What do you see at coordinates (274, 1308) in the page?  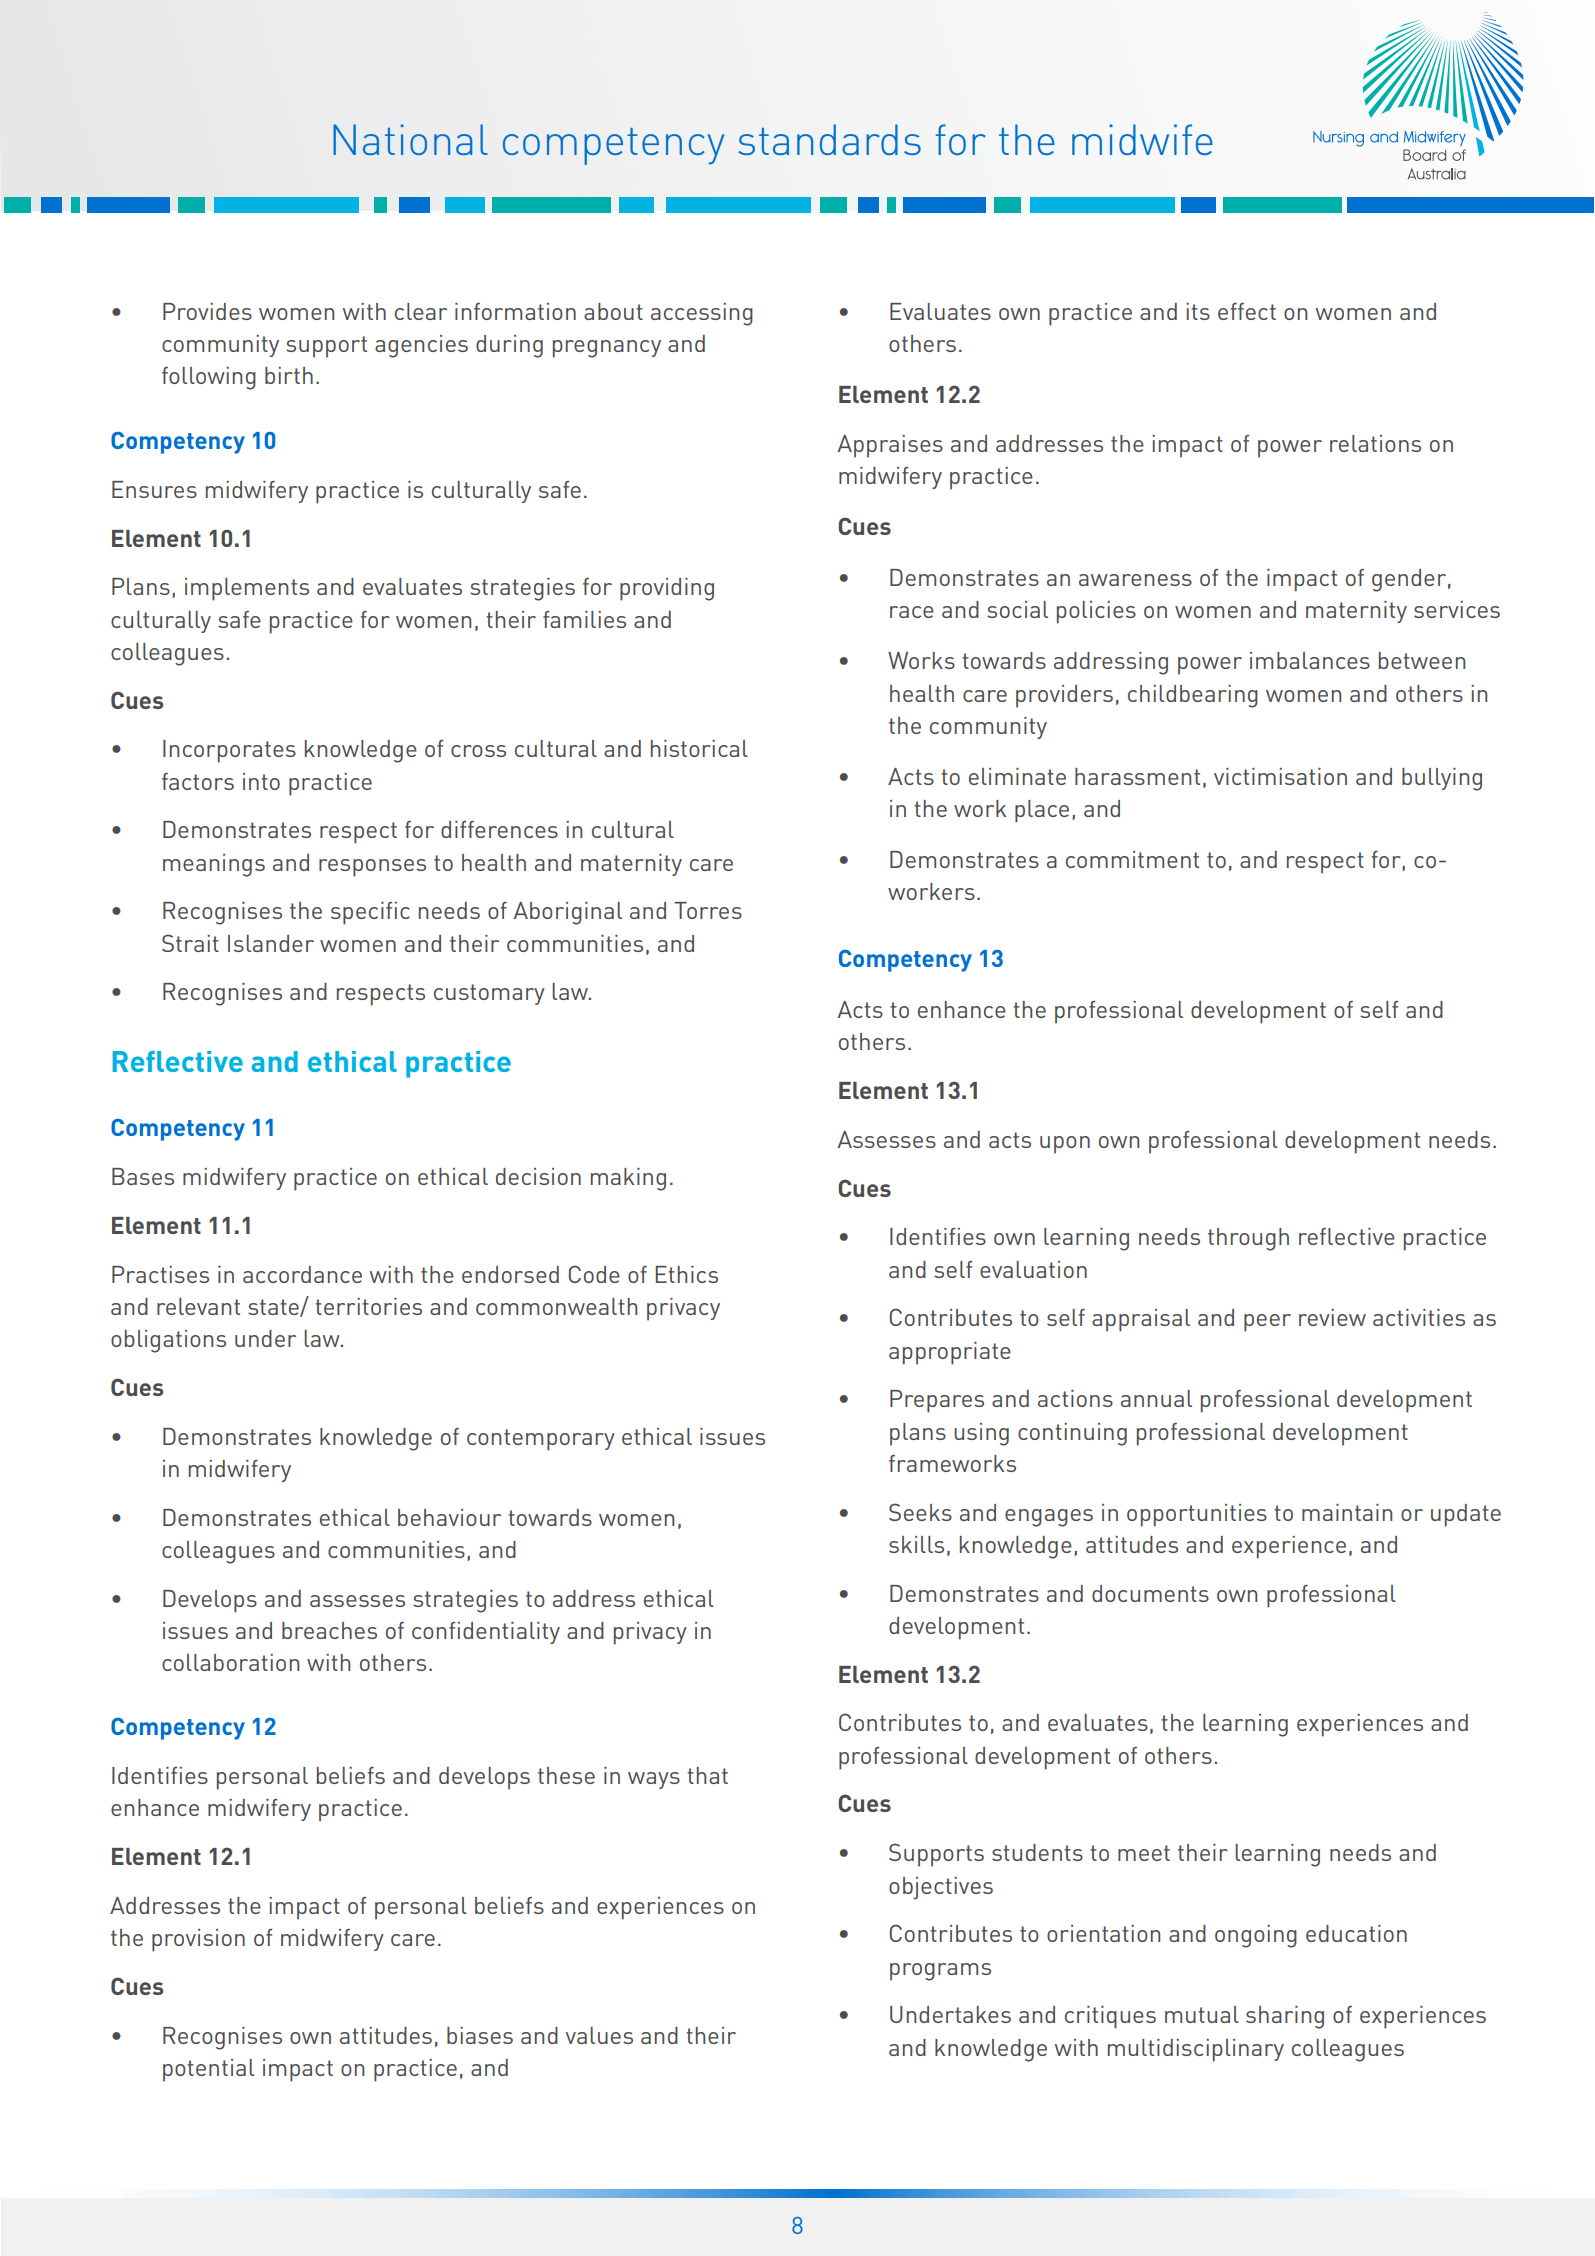 I see `state` at bounding box center [274, 1308].
